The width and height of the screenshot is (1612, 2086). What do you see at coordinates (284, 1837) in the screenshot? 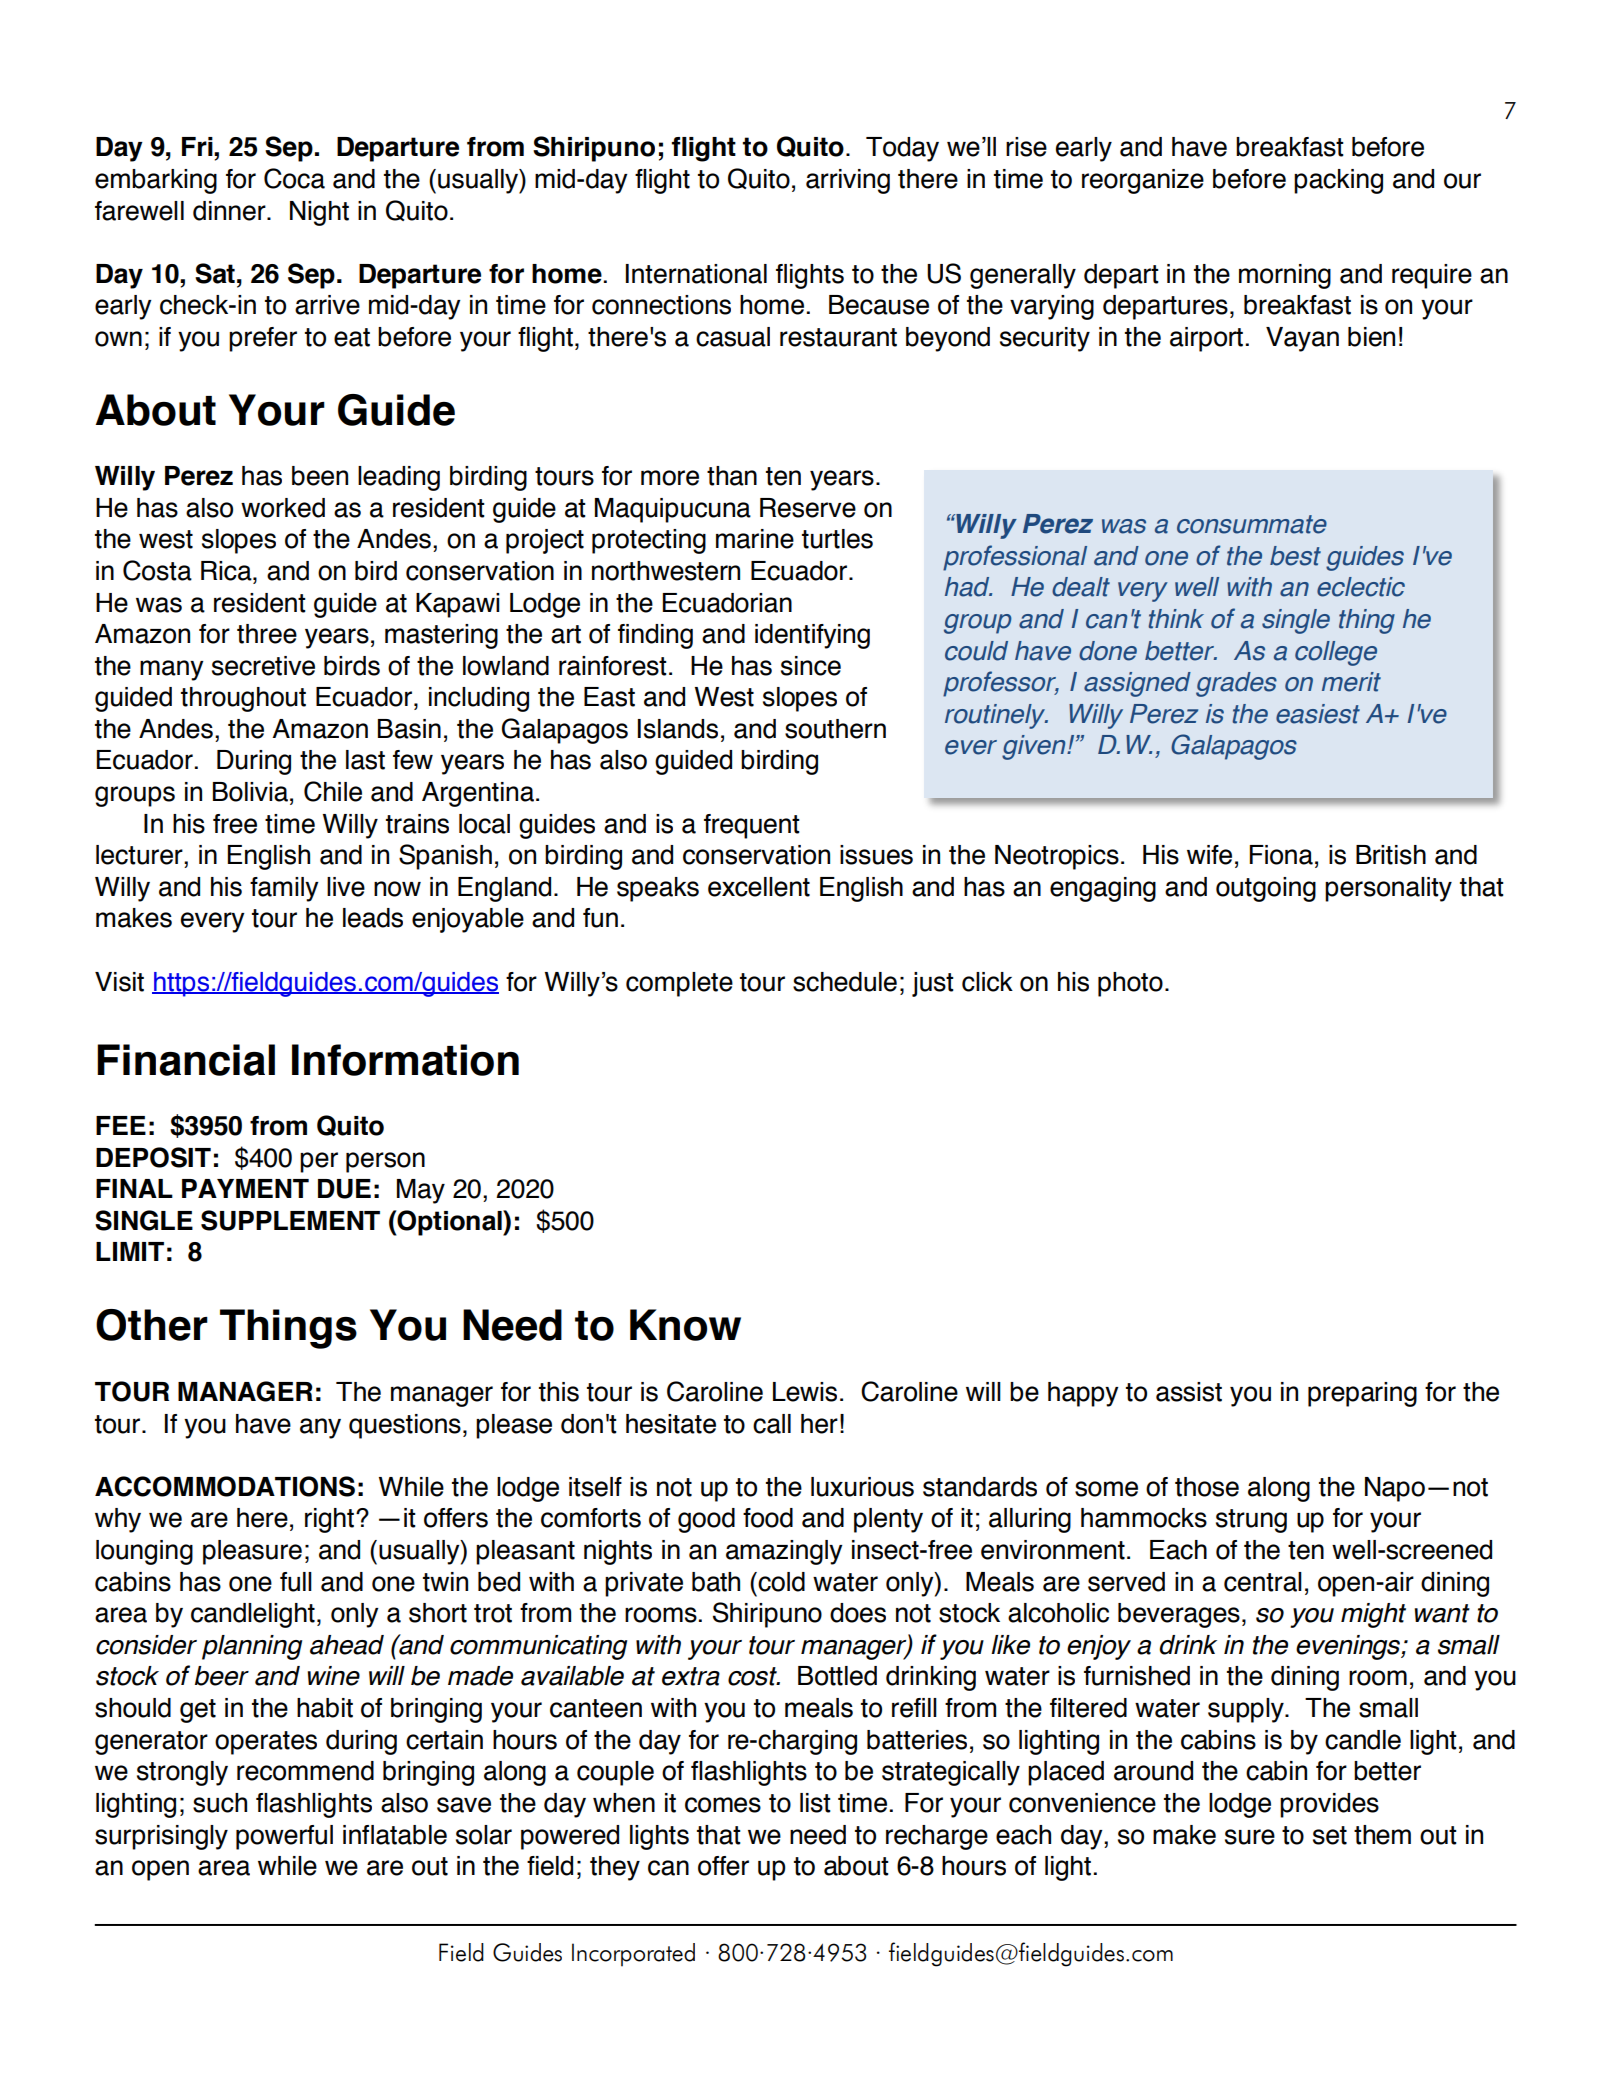
I see `powerful` at bounding box center [284, 1837].
